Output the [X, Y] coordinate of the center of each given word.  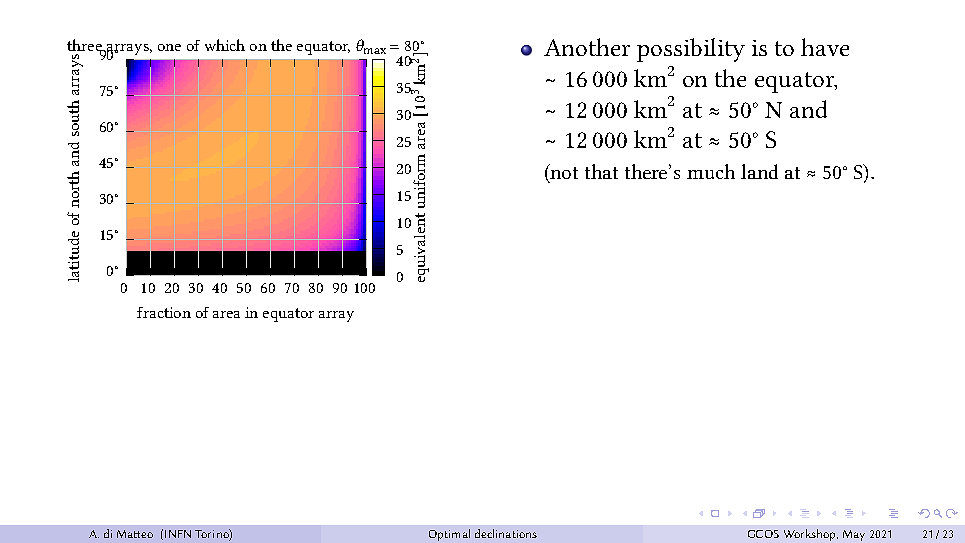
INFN [178, 534]
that [601, 171]
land [759, 171]
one [169, 47]
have [825, 47]
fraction [164, 312]
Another [587, 47]
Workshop [811, 535]
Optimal [449, 535]
